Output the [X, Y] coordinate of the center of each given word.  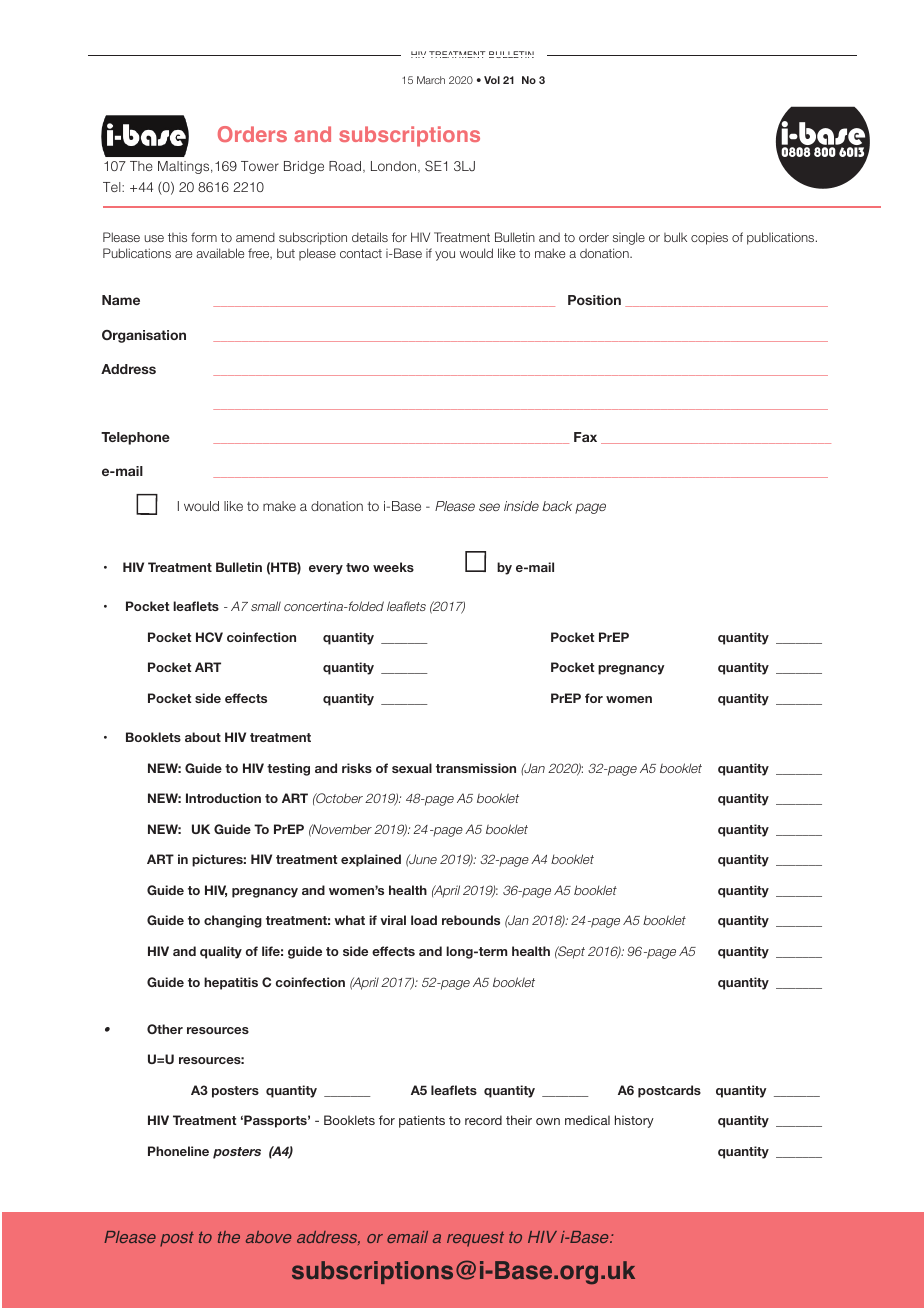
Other [165, 1029]
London [395, 167]
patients [422, 1121]
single [629, 238]
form [204, 237]
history [634, 1121]
